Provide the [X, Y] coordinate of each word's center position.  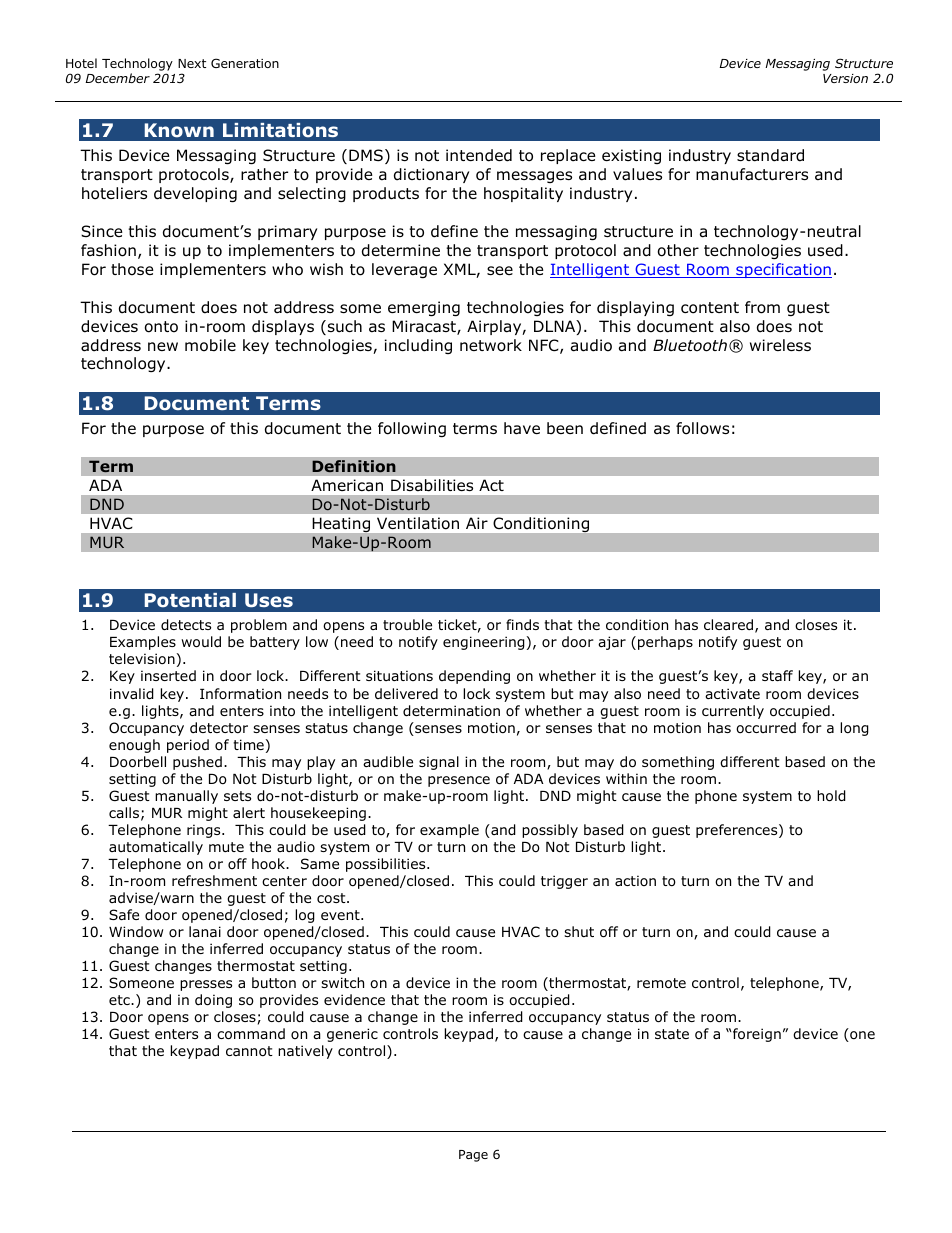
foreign [756, 1035]
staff [777, 675]
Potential [190, 600]
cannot [249, 1051]
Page [473, 1156]
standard [770, 155]
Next [192, 63]
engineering [484, 643]
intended [479, 155]
